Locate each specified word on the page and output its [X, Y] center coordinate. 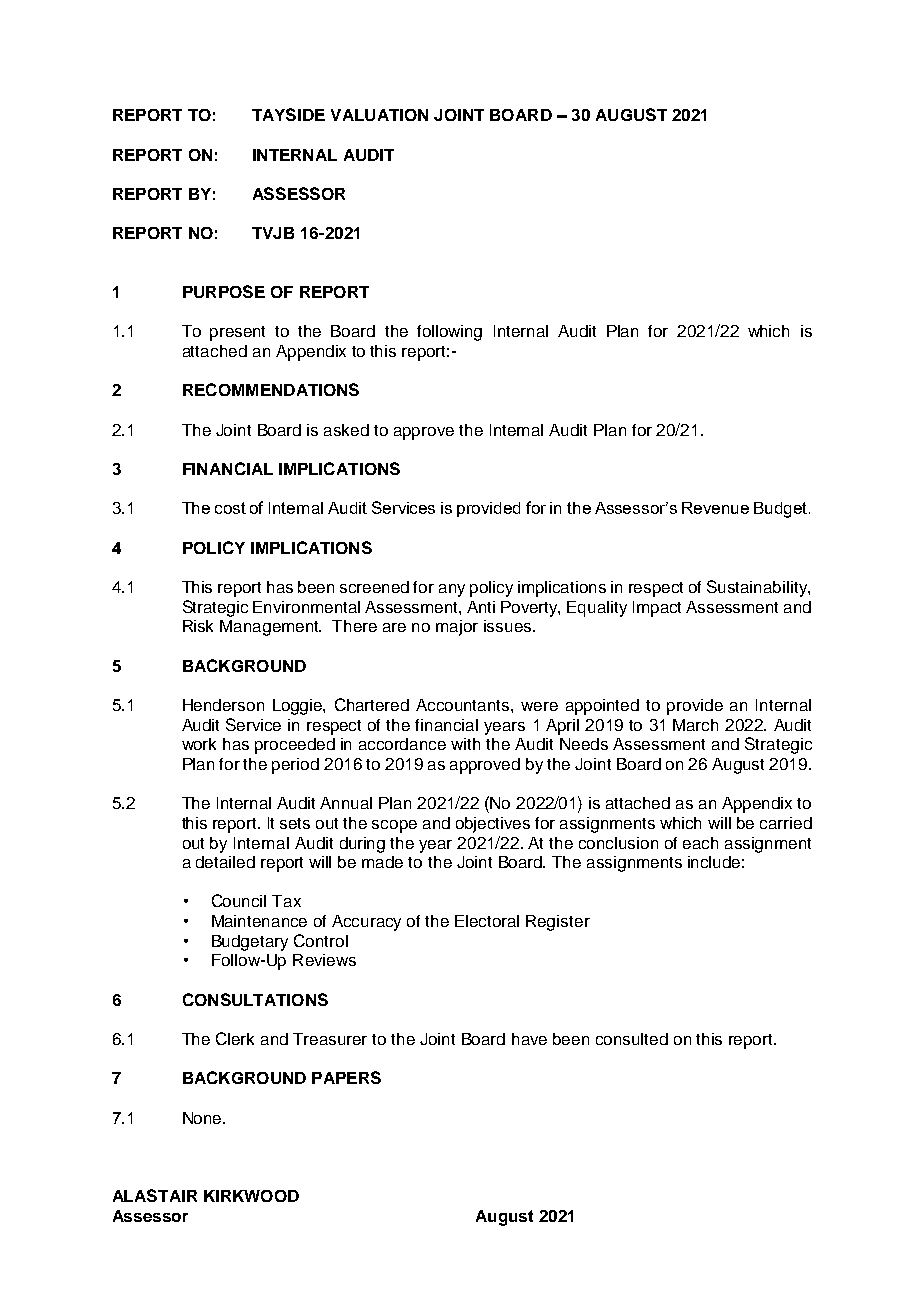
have [529, 1039]
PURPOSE [224, 291]
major [457, 628]
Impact [657, 609]
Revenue [715, 508]
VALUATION [379, 115]
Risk [198, 626]
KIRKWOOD [251, 1196]
